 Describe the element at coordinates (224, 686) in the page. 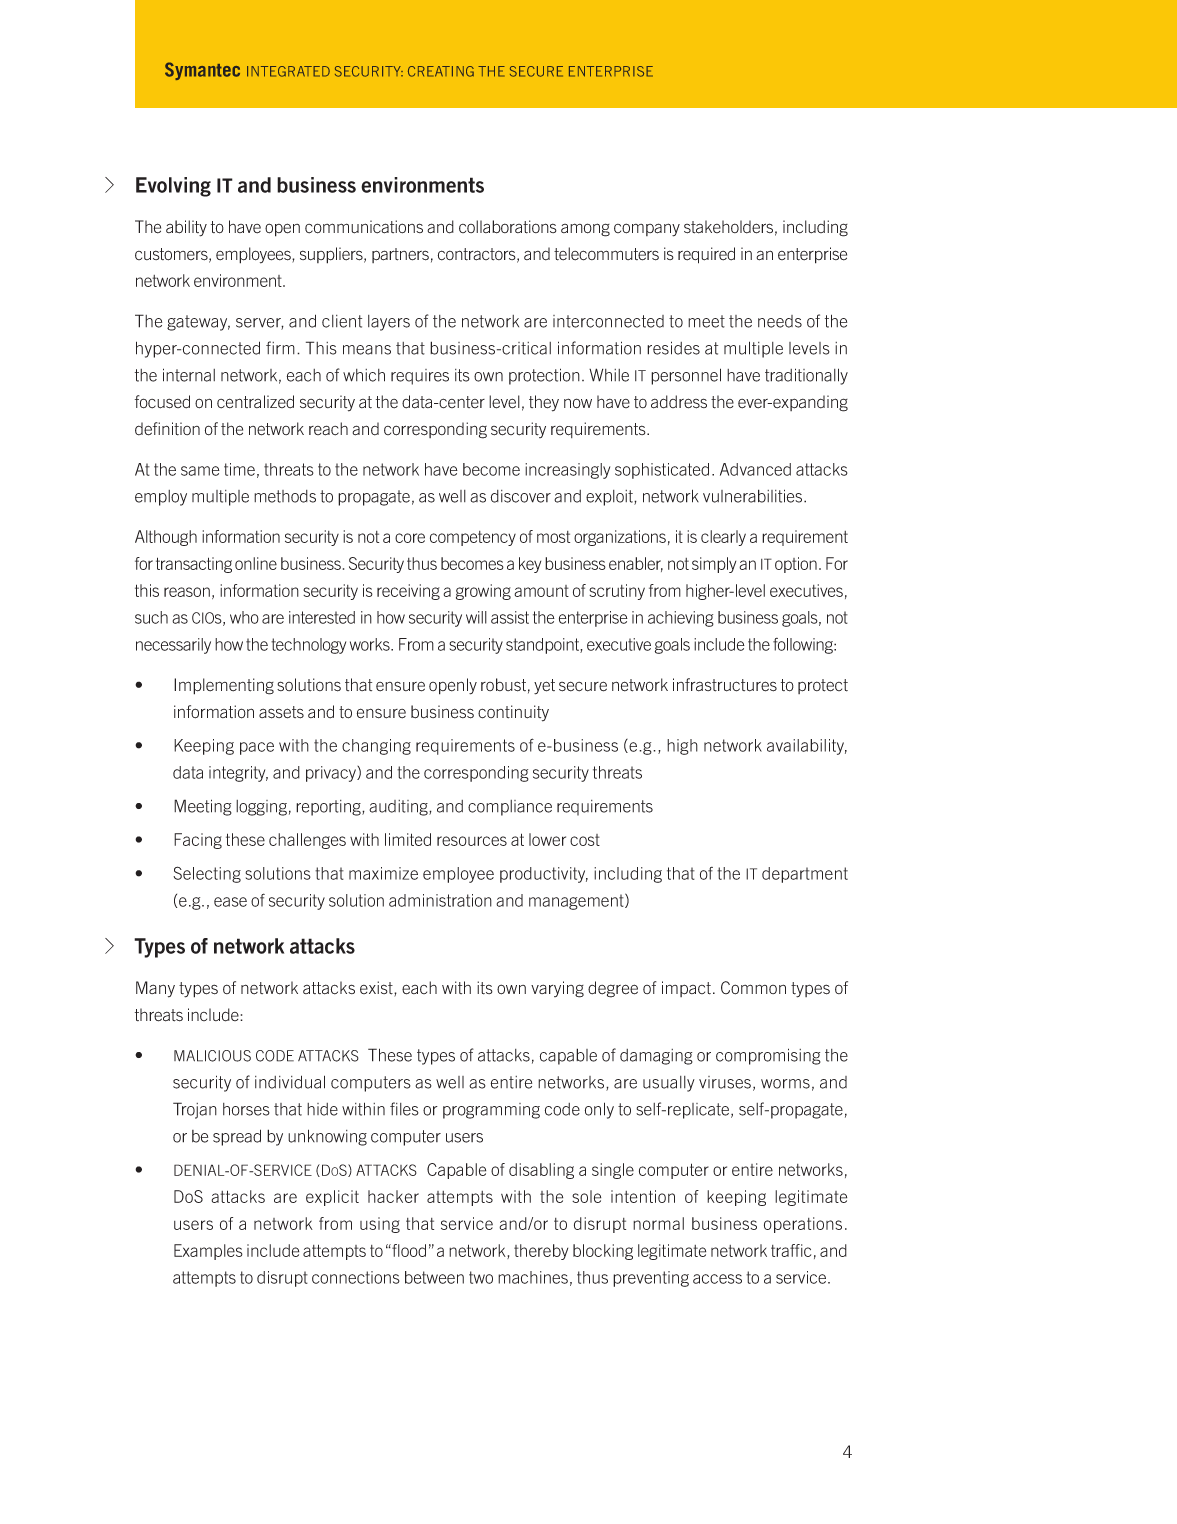

I see `Implementing` at that location.
